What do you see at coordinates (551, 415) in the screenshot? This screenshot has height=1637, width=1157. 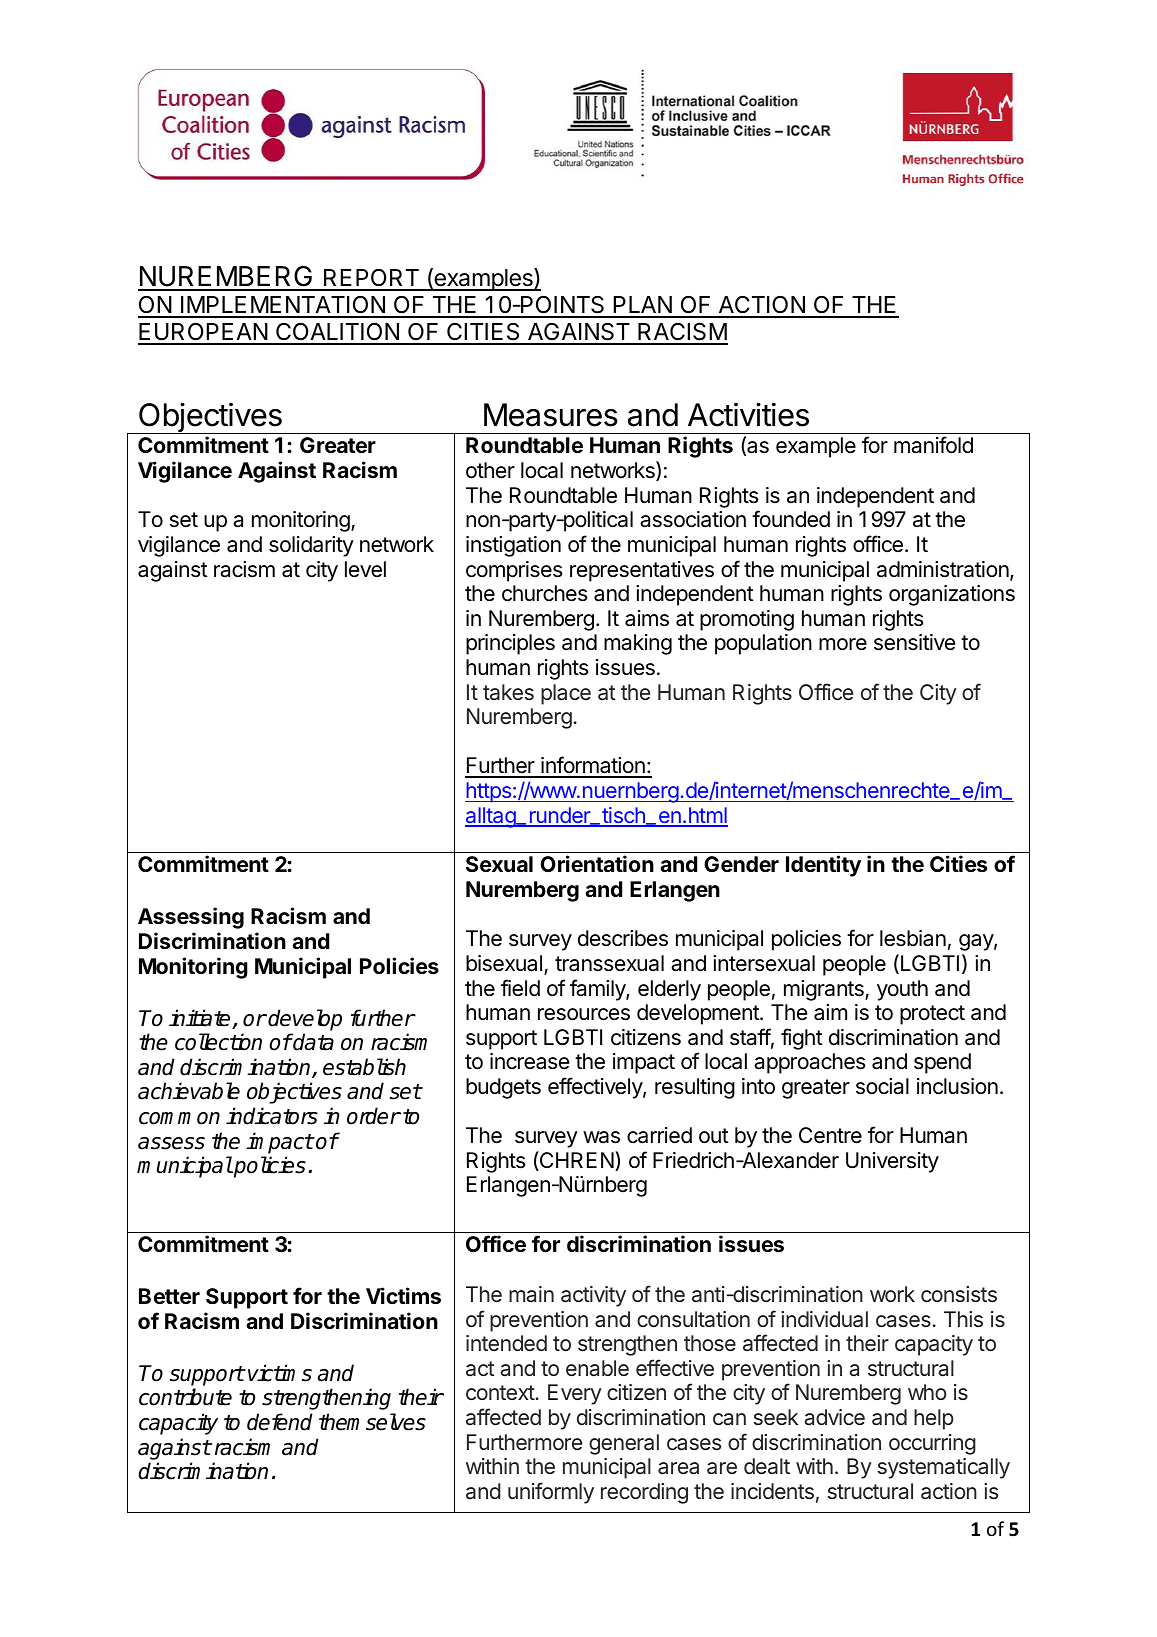 I see `Measures` at bounding box center [551, 415].
